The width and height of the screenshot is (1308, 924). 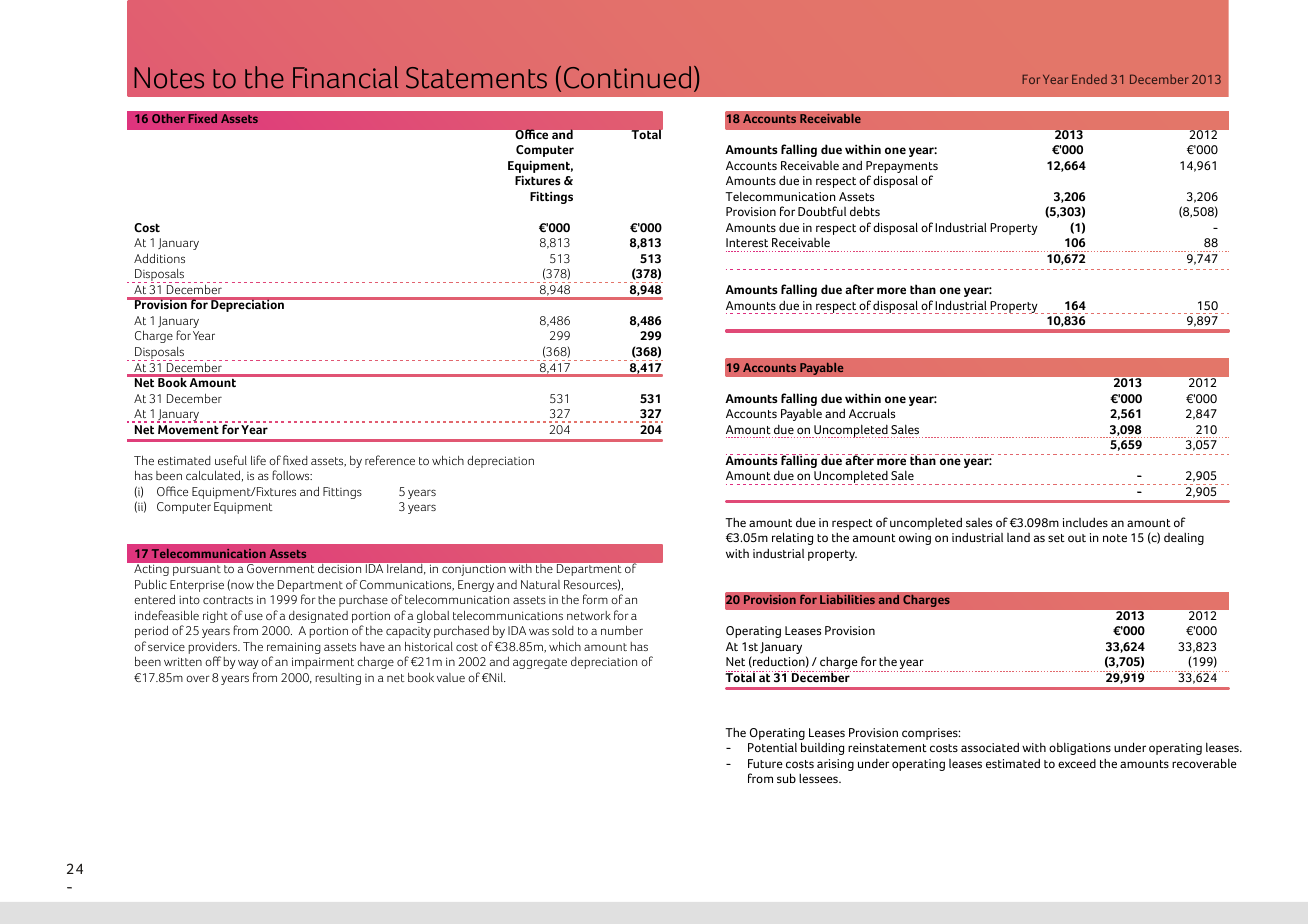 I want to click on Future, so click(x=765, y=763).
